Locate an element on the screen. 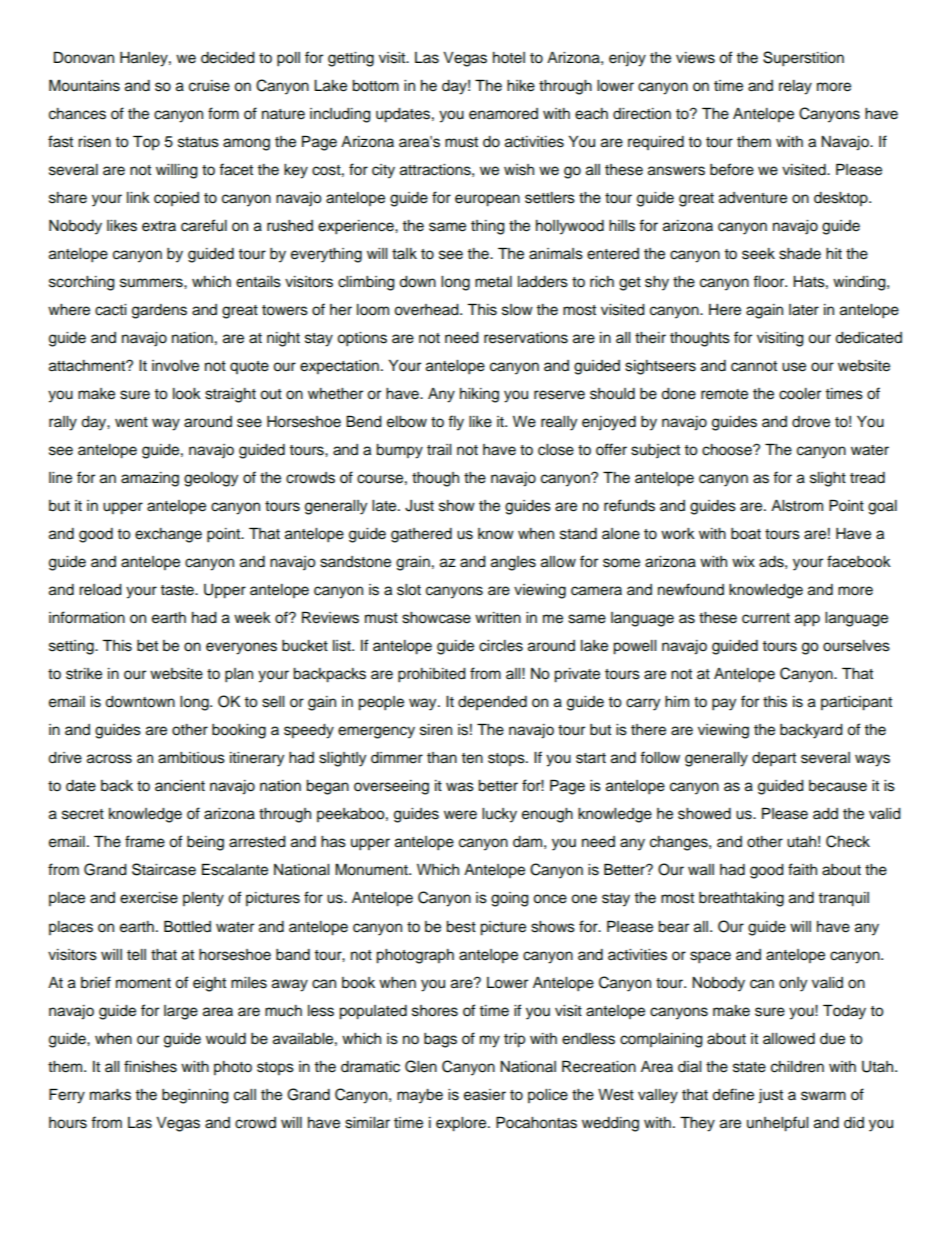  relay is located at coordinates (795, 87).
